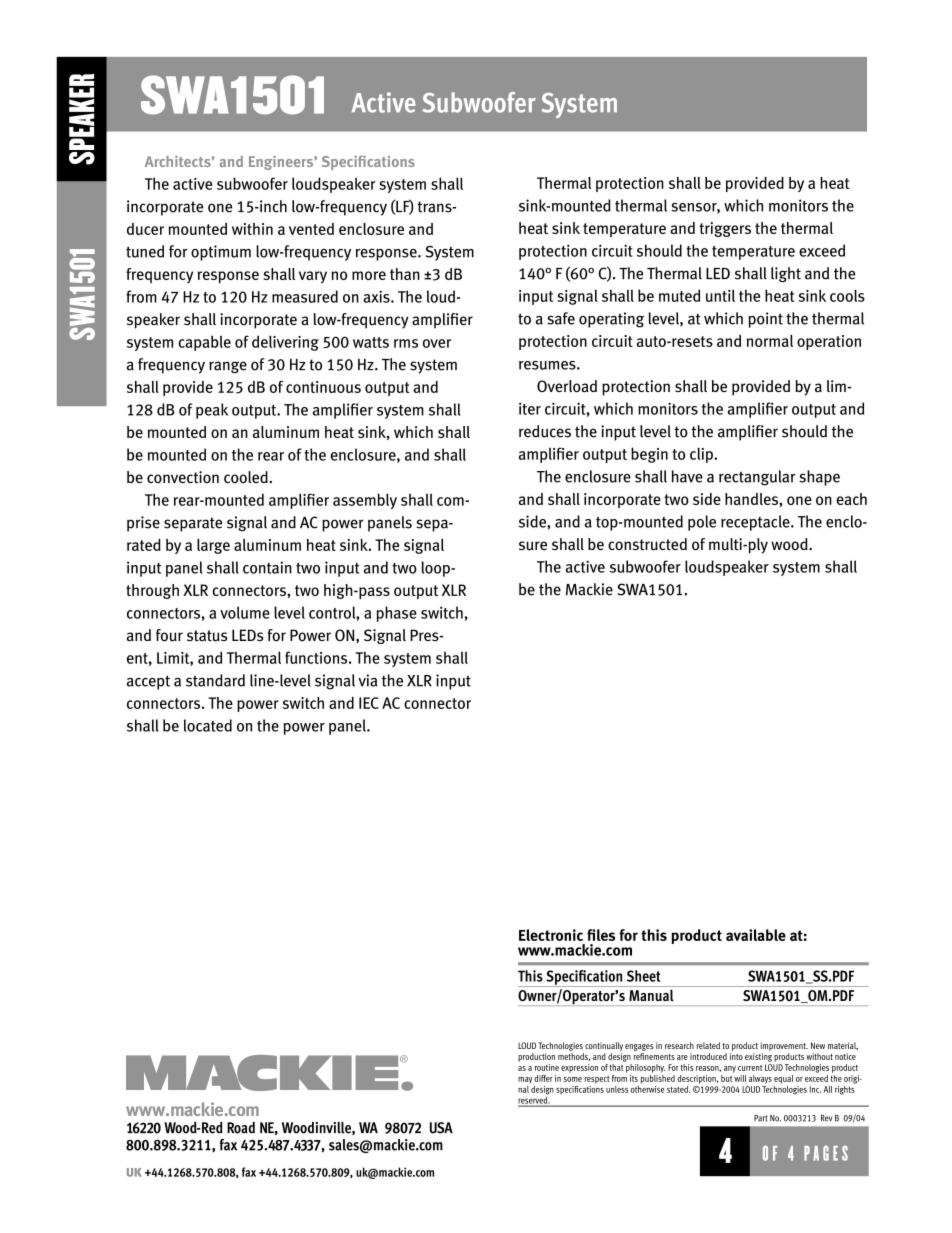  Describe the element at coordinates (551, 935) in the screenshot. I see `Electronic` at that location.
